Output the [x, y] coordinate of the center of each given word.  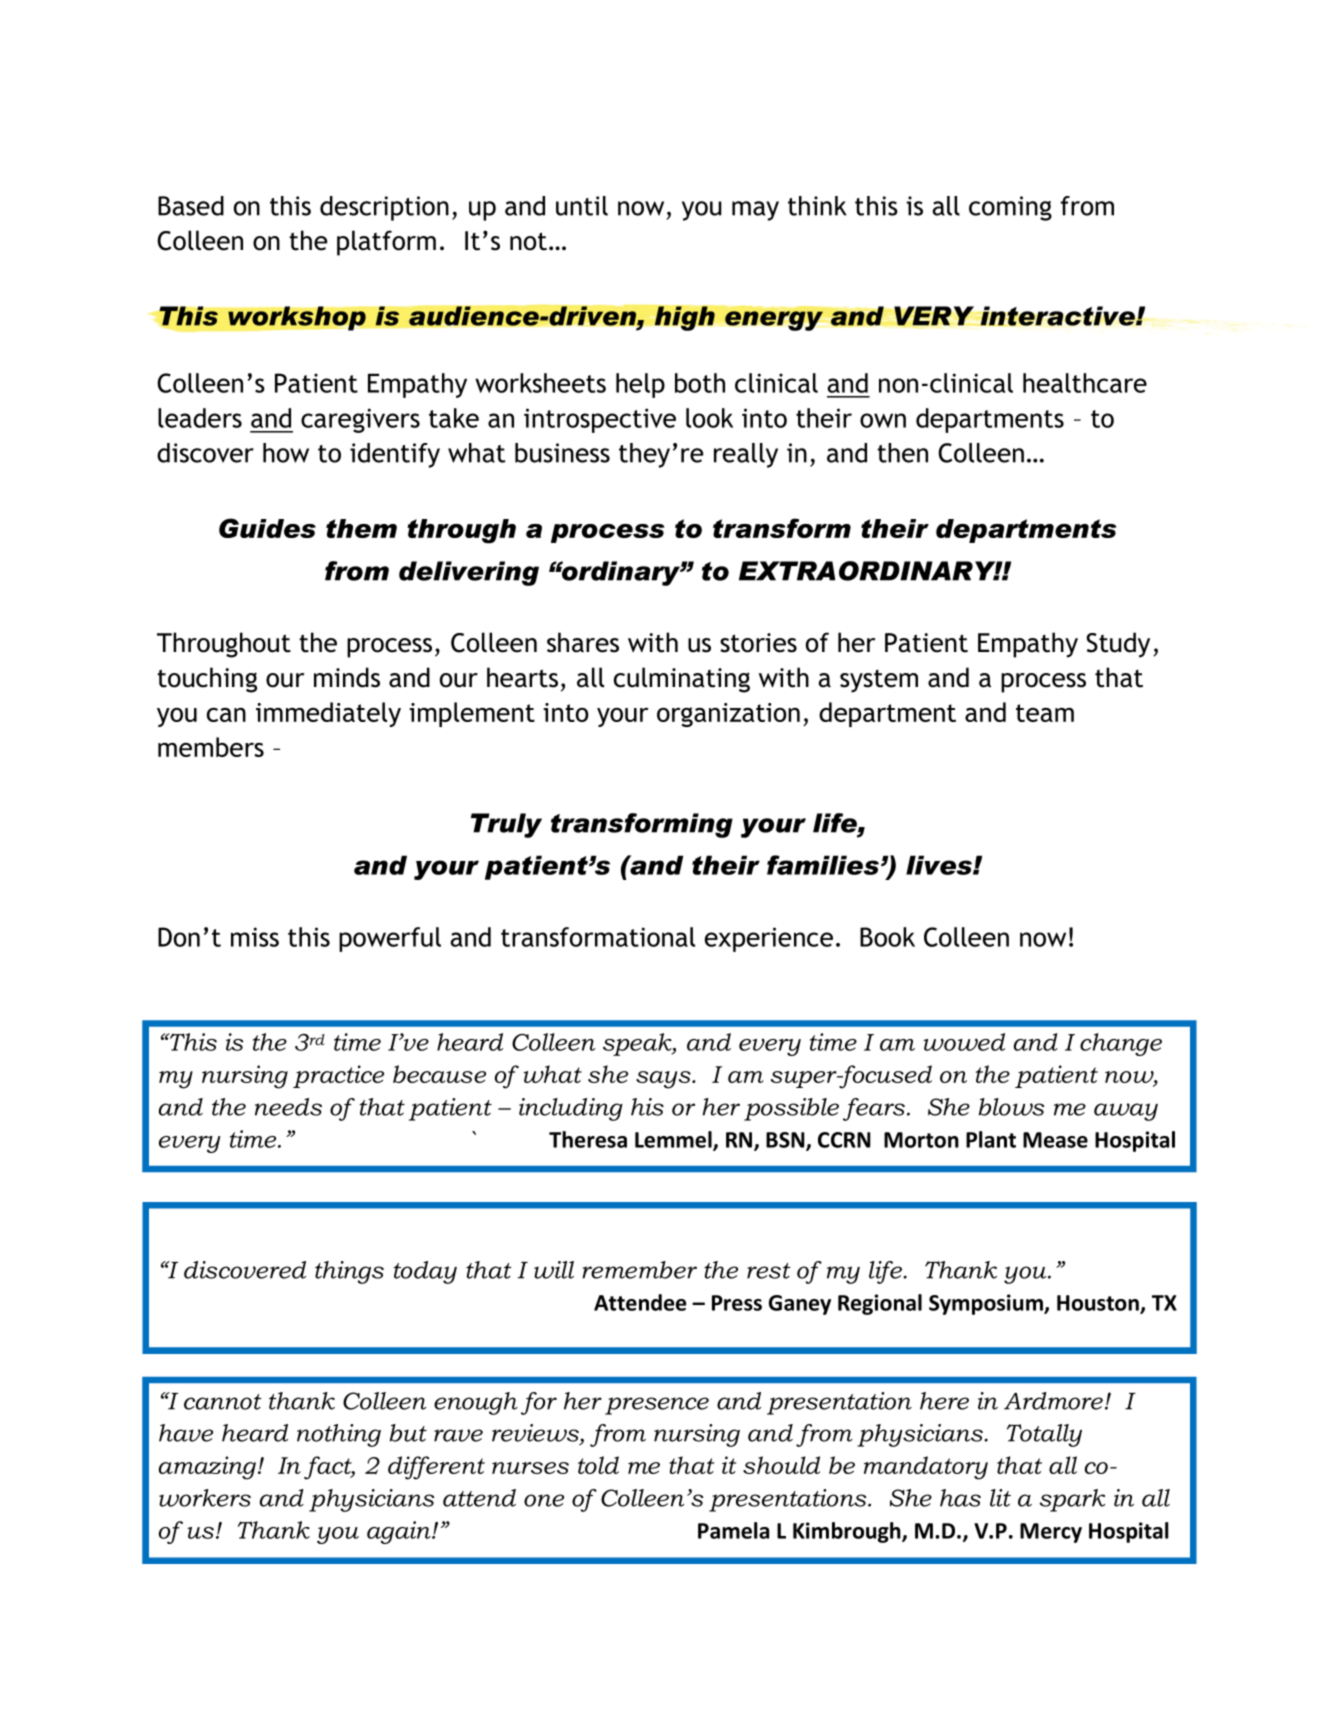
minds [347, 677]
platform [386, 243]
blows [1011, 1107]
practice [338, 1076]
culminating [682, 680]
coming [1010, 208]
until [582, 206]
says [664, 1080]
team [1045, 713]
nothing [339, 1435]
